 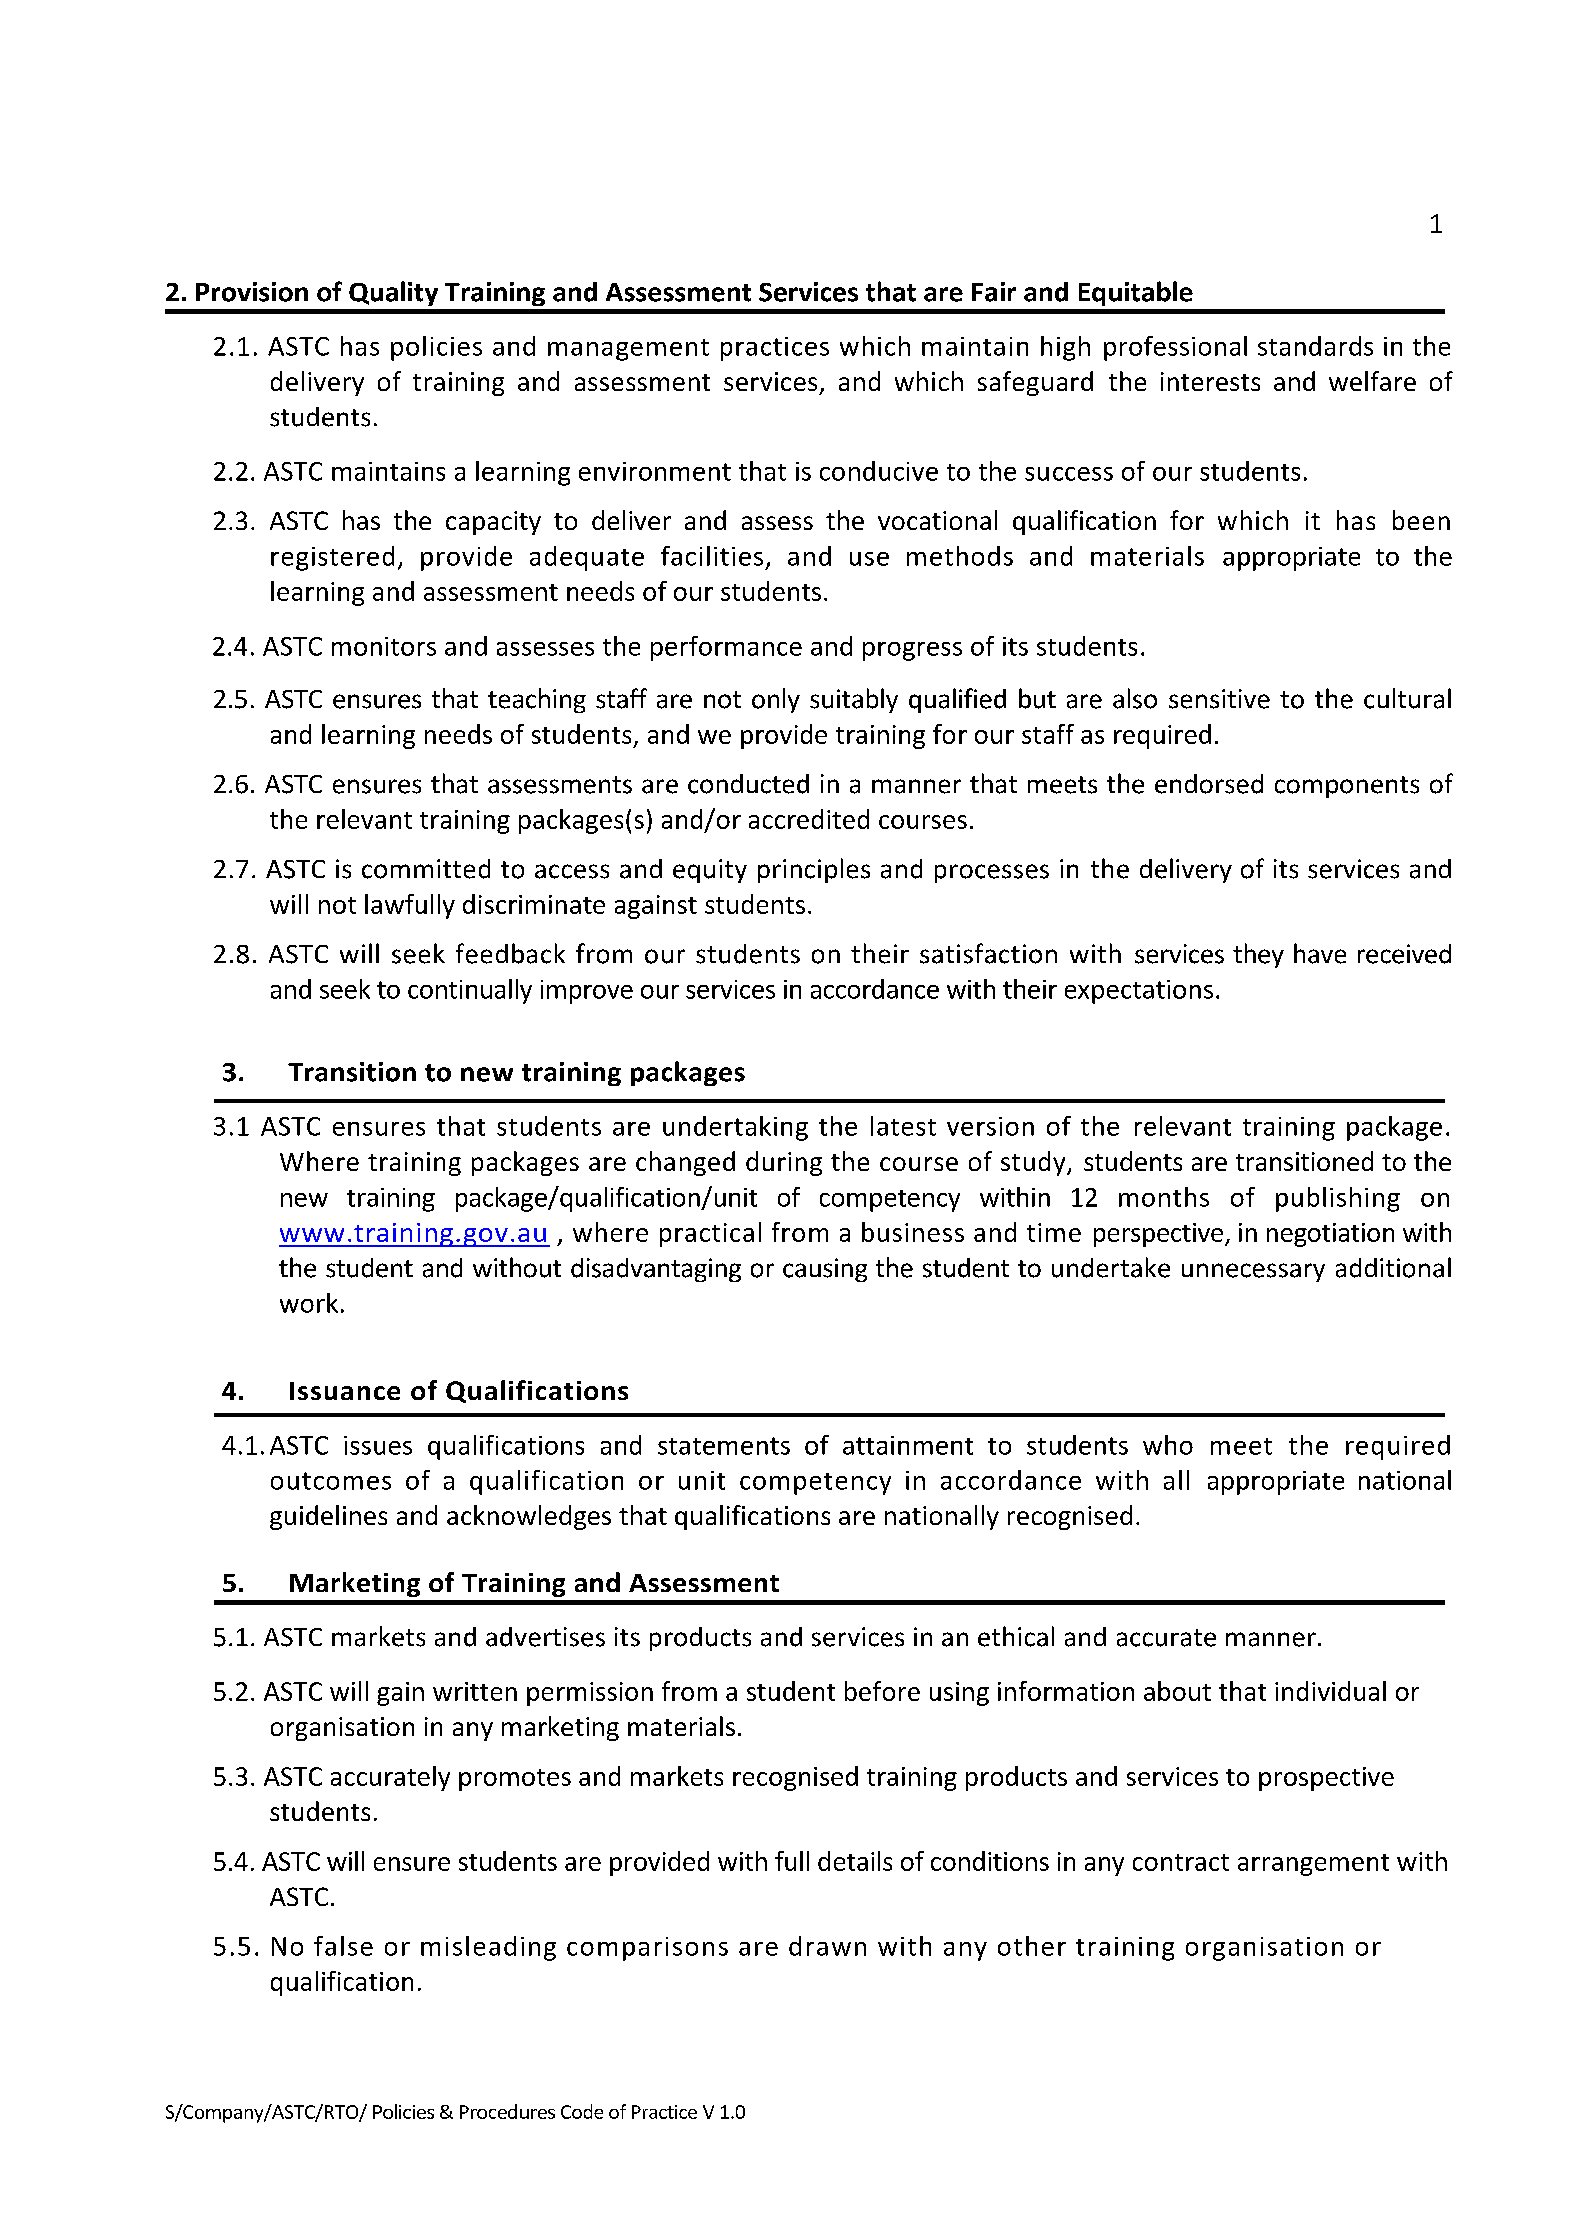 I want to click on they, so click(x=1258, y=955).
